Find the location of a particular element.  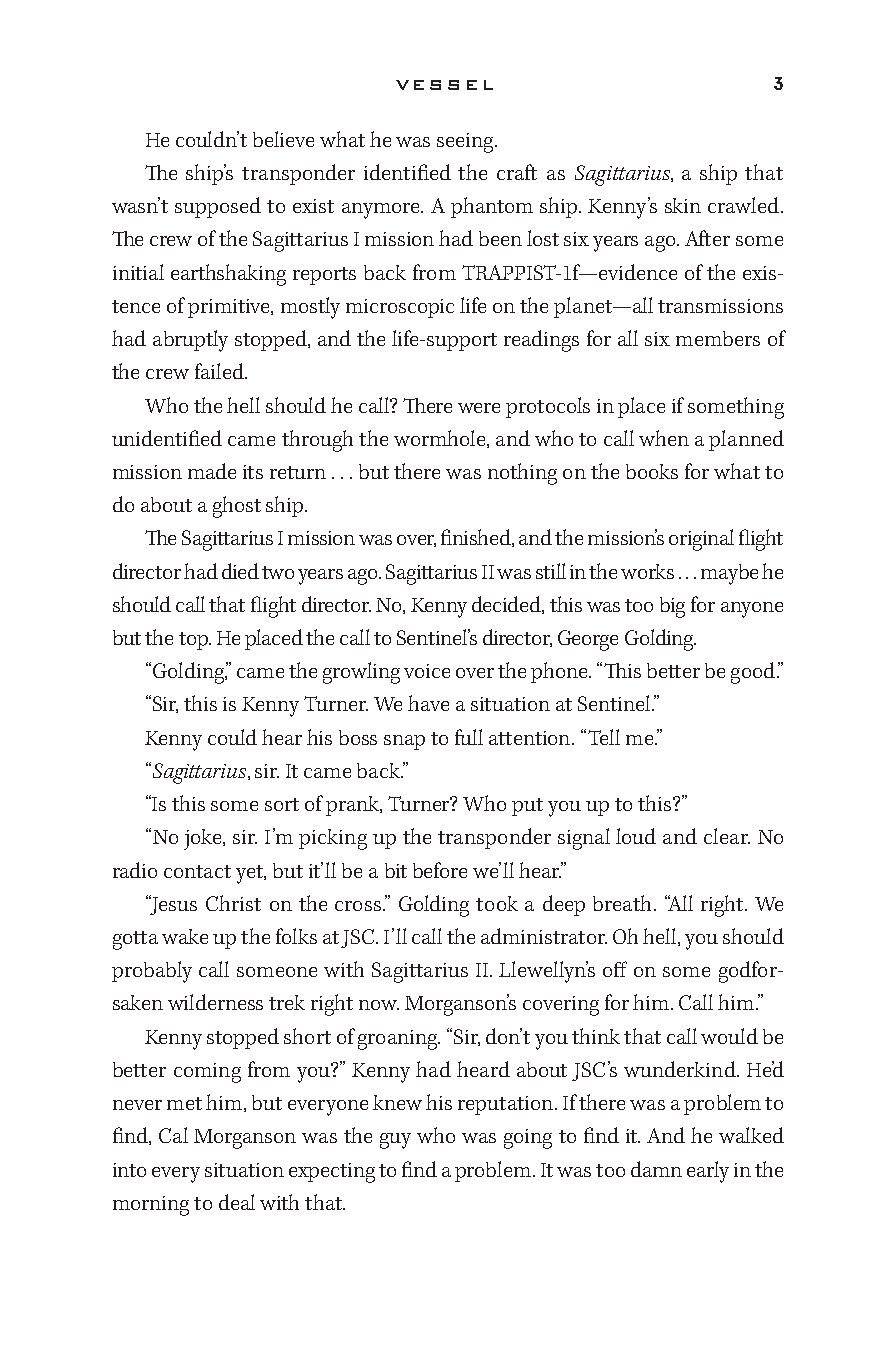

supposed is located at coordinates (218, 207).
